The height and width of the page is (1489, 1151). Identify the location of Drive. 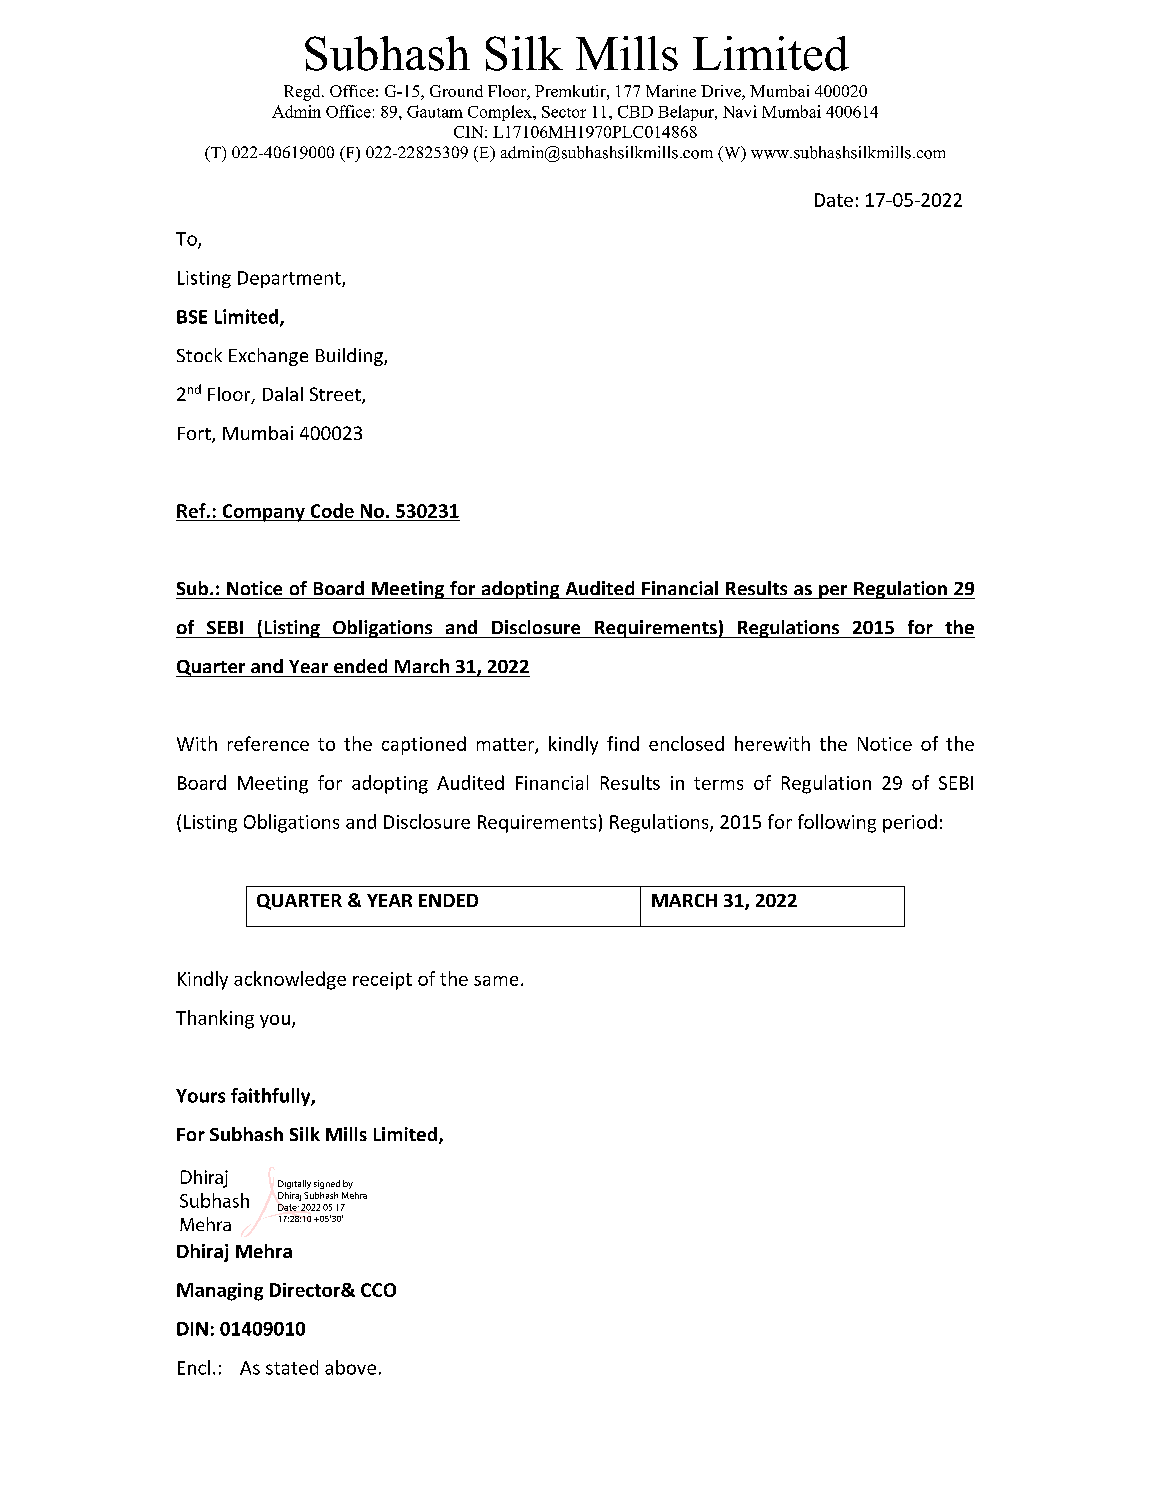
(722, 92).
